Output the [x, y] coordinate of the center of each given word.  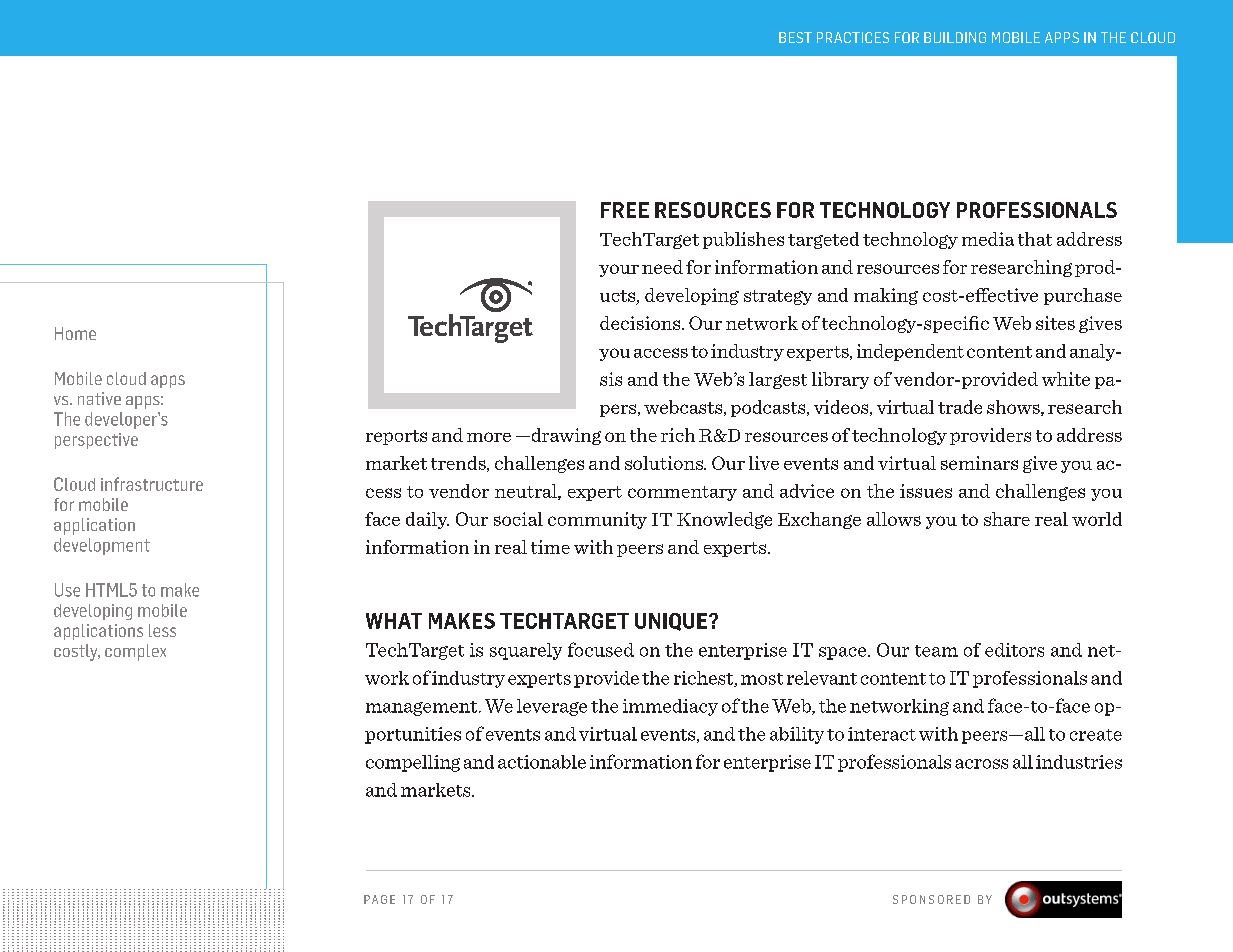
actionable [542, 762]
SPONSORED [931, 899]
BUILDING [955, 37]
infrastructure [152, 484]
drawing [565, 436]
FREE [625, 210]
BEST [795, 37]
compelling [413, 763]
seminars [979, 463]
